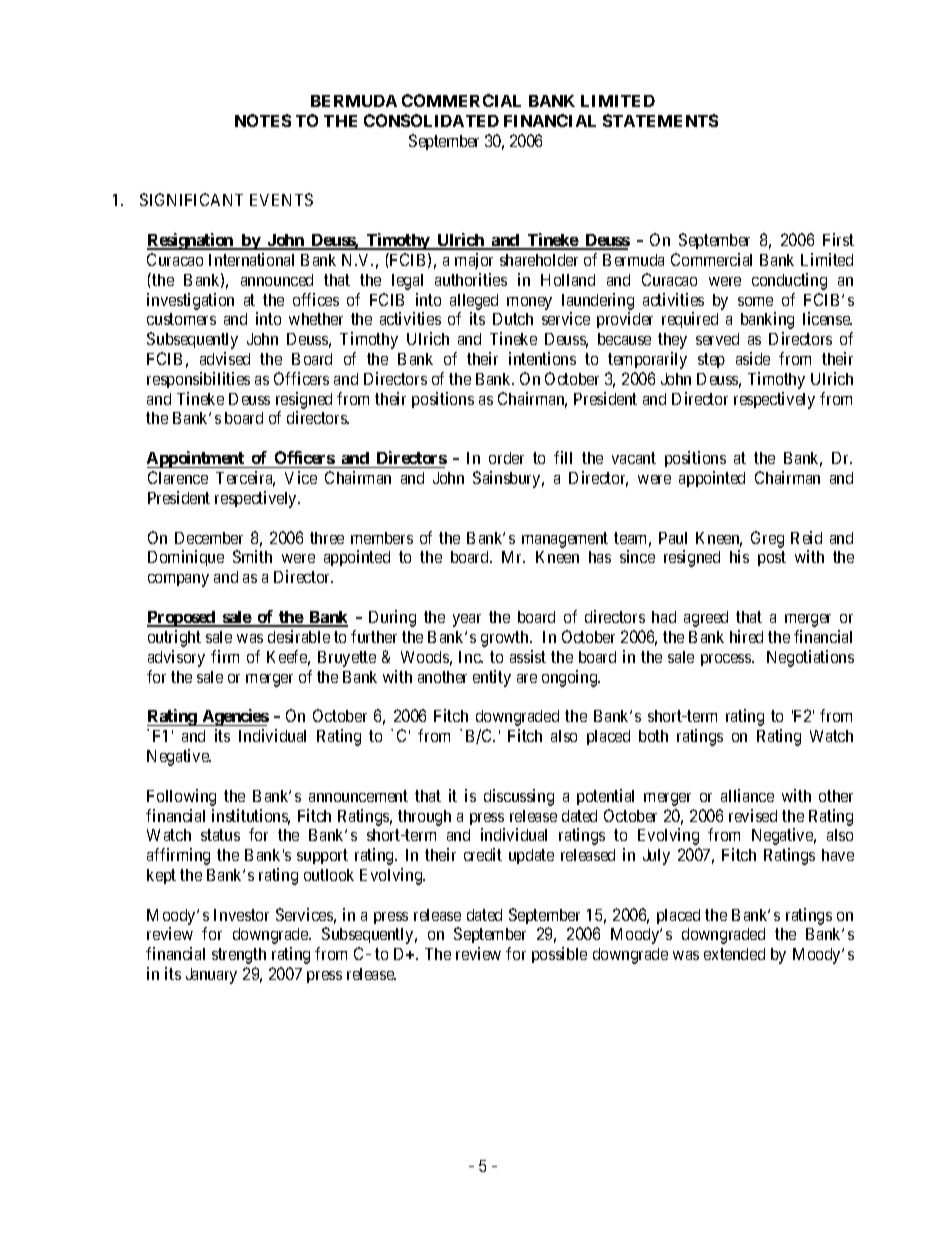  Describe the element at coordinates (176, 658) in the image. I see `advisory` at that location.
